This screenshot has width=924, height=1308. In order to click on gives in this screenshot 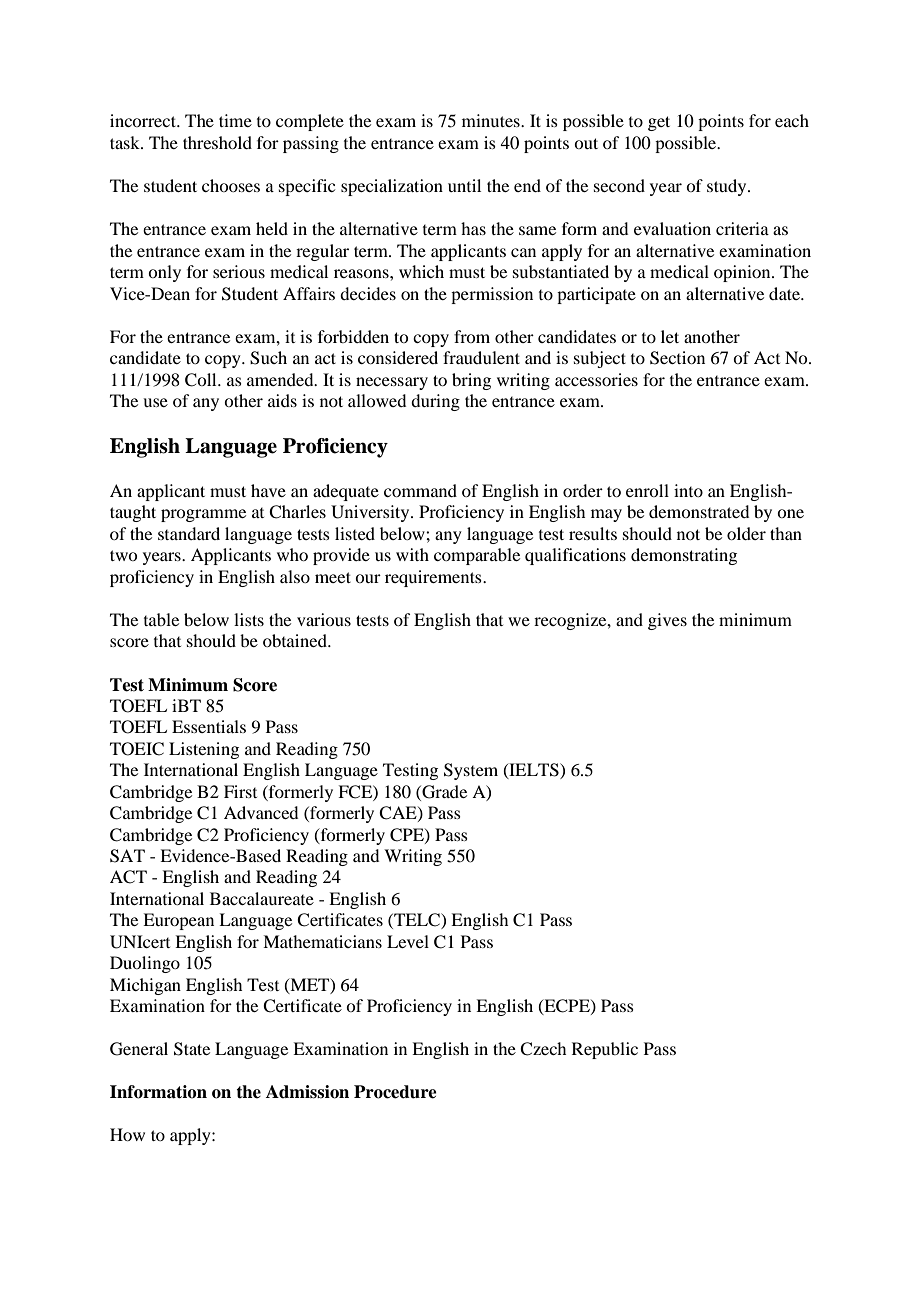, I will do `click(667, 621)`.
